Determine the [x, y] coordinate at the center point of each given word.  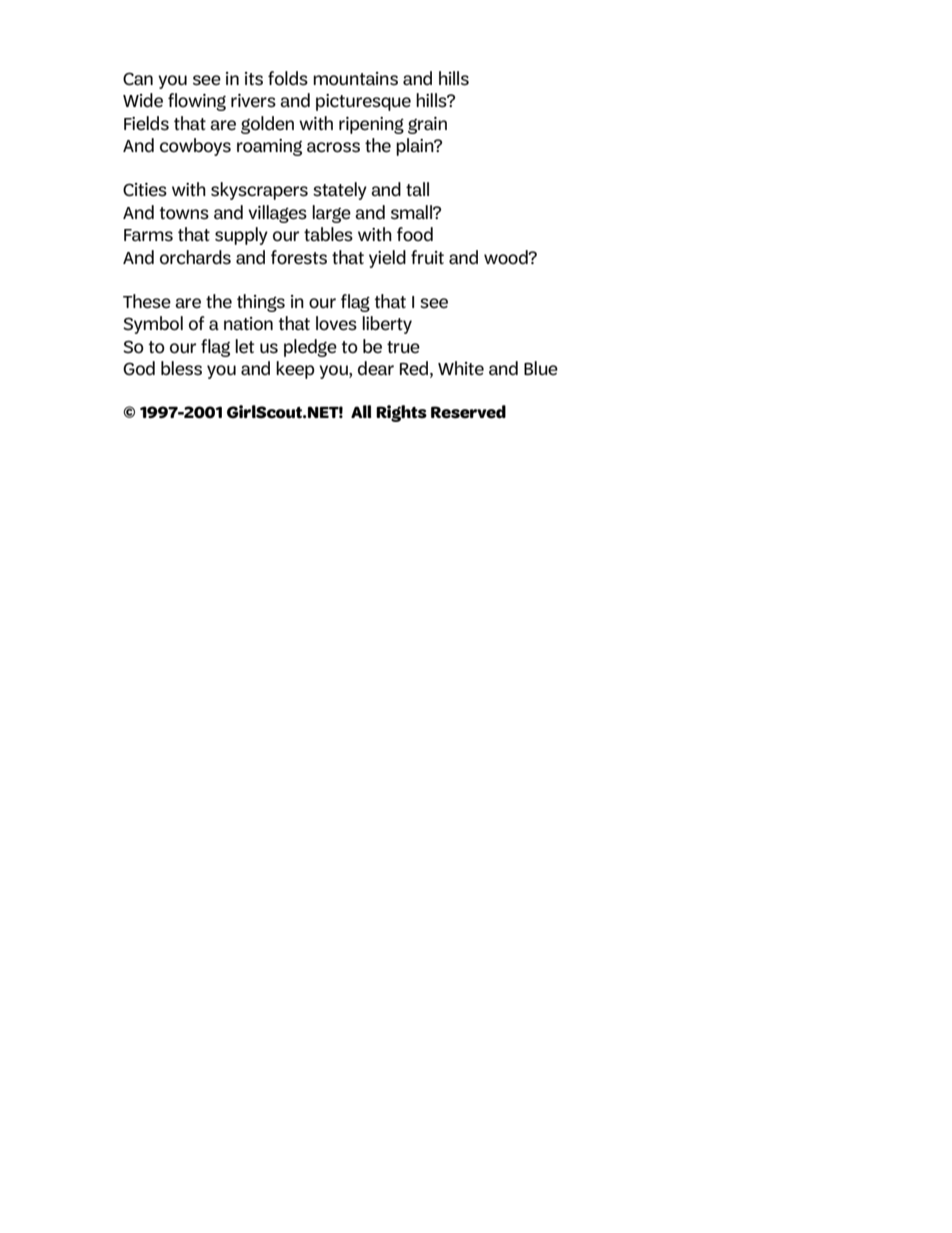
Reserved [468, 412]
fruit [427, 257]
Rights [401, 413]
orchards [195, 257]
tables [328, 234]
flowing [197, 102]
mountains [355, 79]
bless [181, 368]
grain [427, 125]
